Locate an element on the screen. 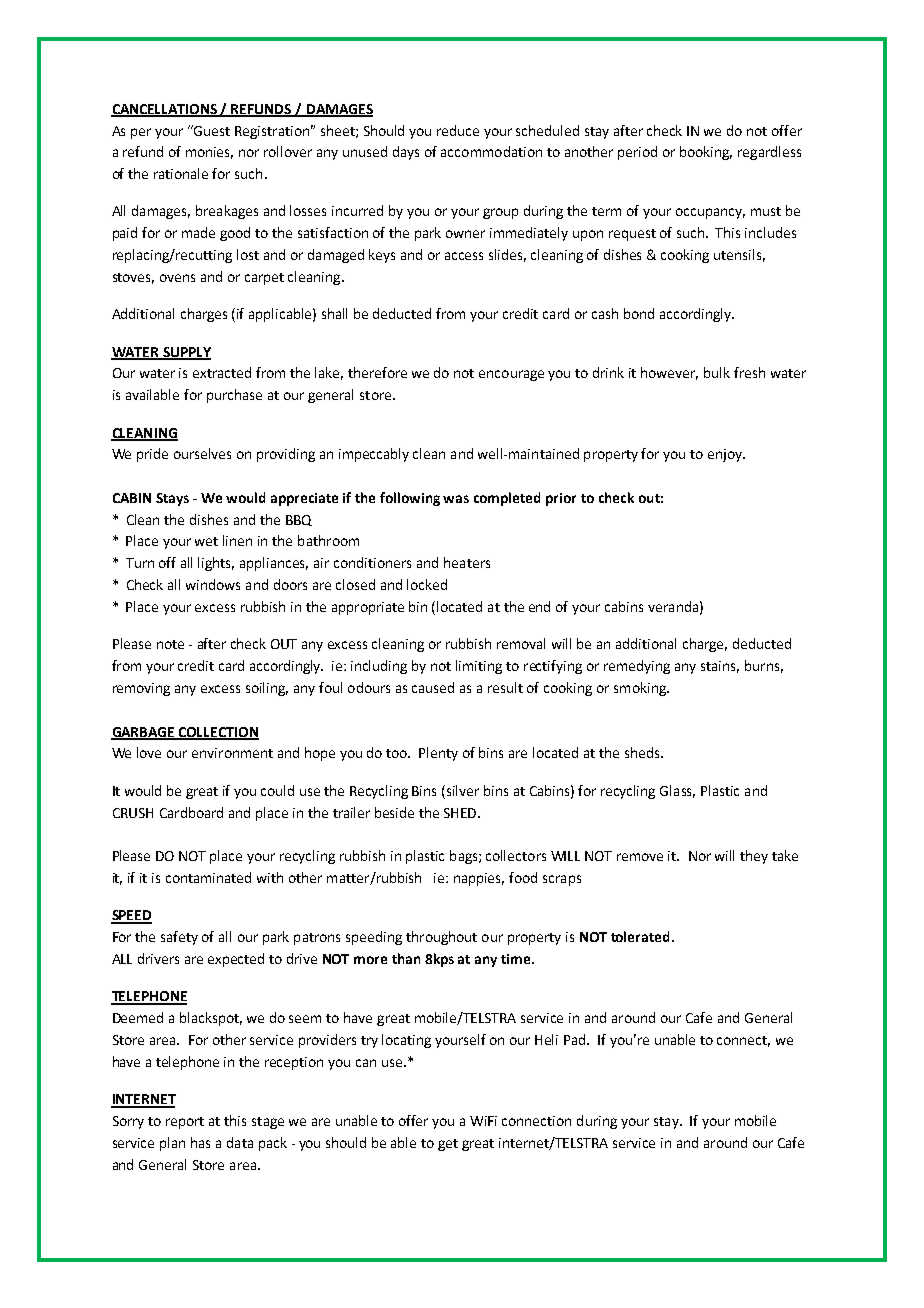 The width and height of the screenshot is (924, 1308). booking is located at coordinates (706, 153).
